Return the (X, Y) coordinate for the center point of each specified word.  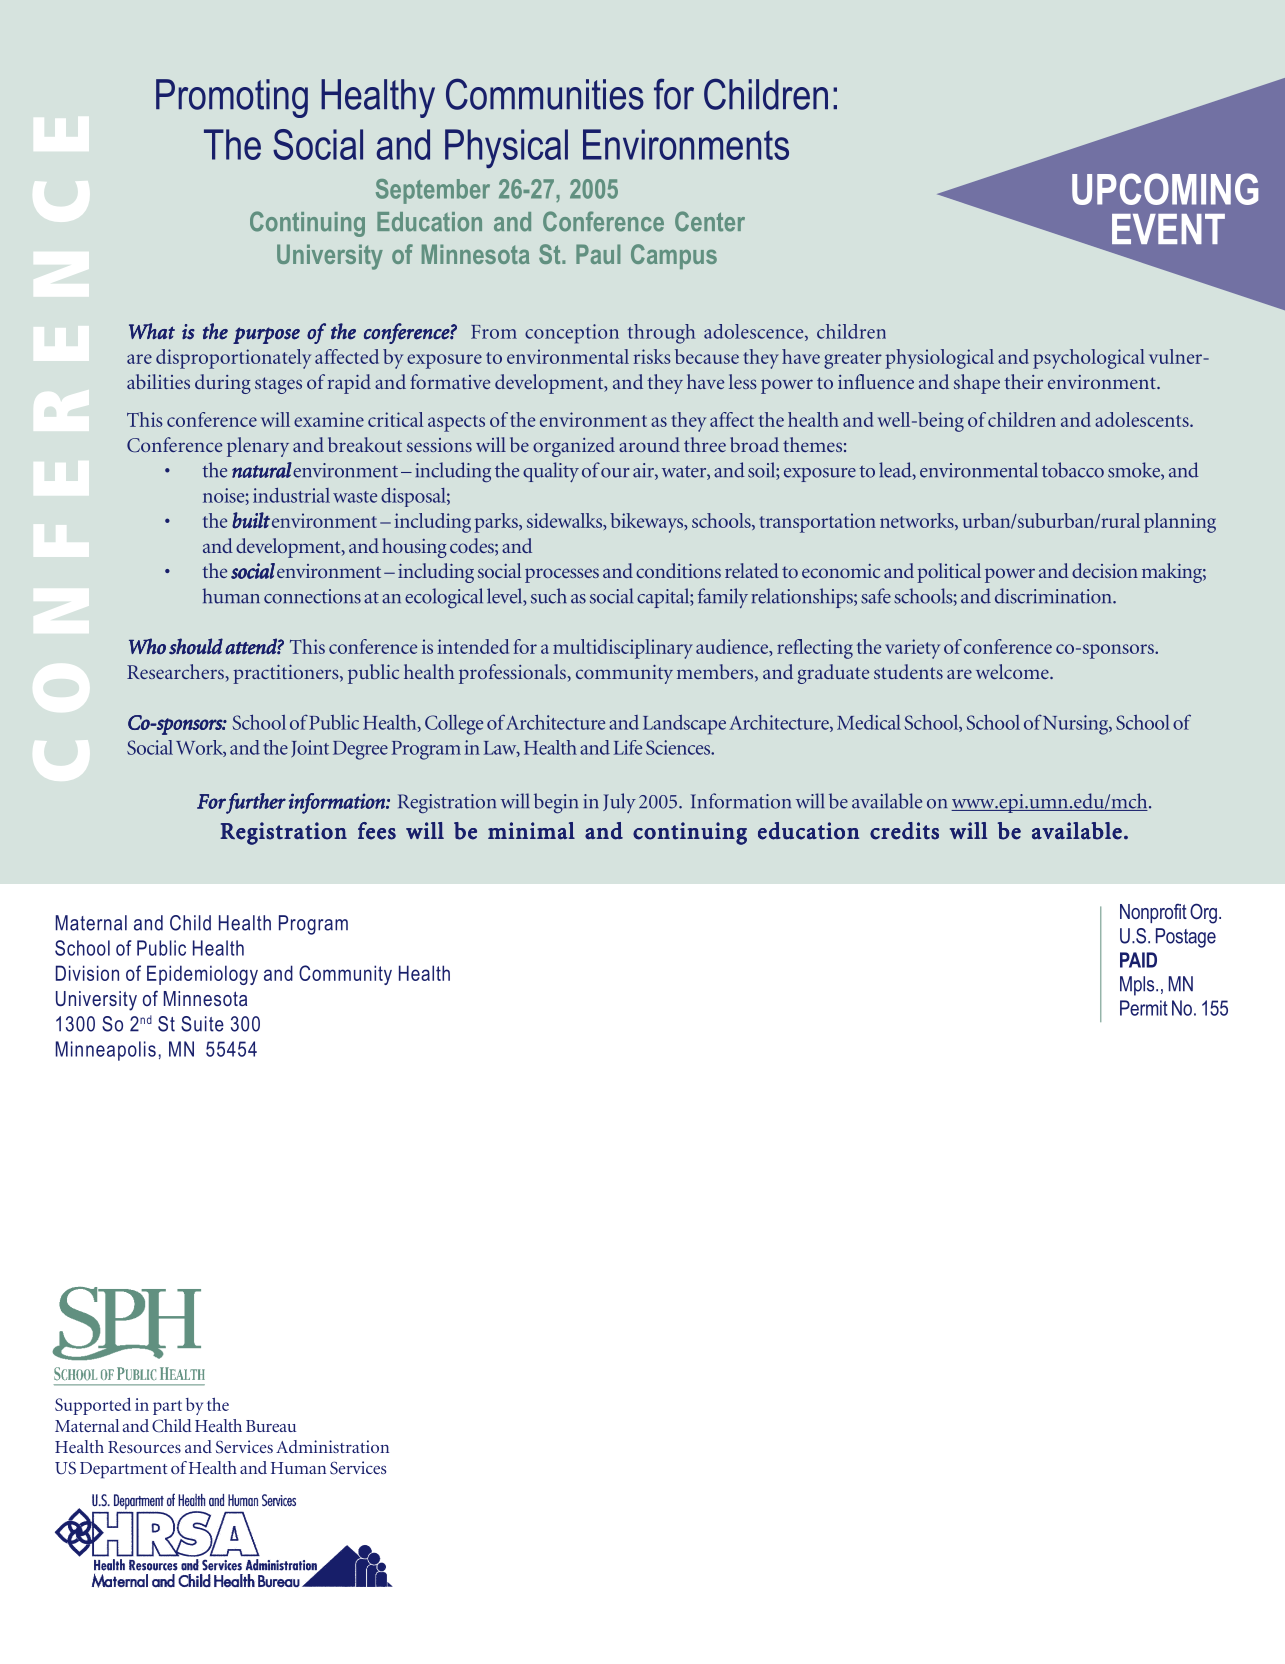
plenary (258, 447)
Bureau (271, 1426)
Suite (202, 1024)
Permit (1144, 1008)
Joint (310, 749)
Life (628, 747)
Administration (332, 1446)
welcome (1013, 671)
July (619, 803)
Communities (545, 94)
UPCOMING (1165, 189)
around (649, 444)
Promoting (232, 98)
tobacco (1073, 470)
